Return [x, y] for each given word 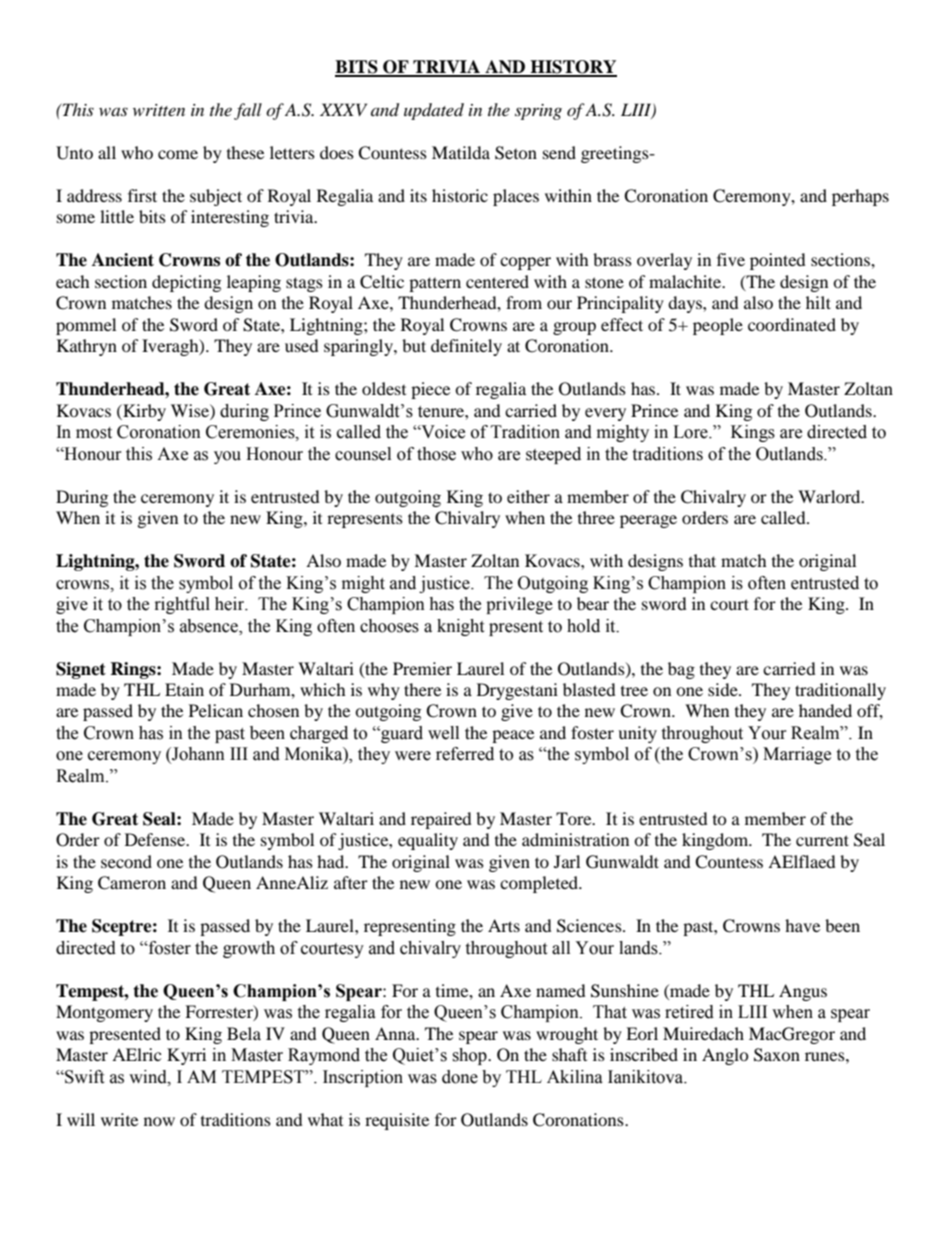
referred [465, 754]
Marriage [797, 755]
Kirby [143, 412]
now [159, 1121]
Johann [197, 755]
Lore [691, 432]
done [460, 1077]
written [159, 110]
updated [434, 111]
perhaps [860, 197]
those [436, 454]
